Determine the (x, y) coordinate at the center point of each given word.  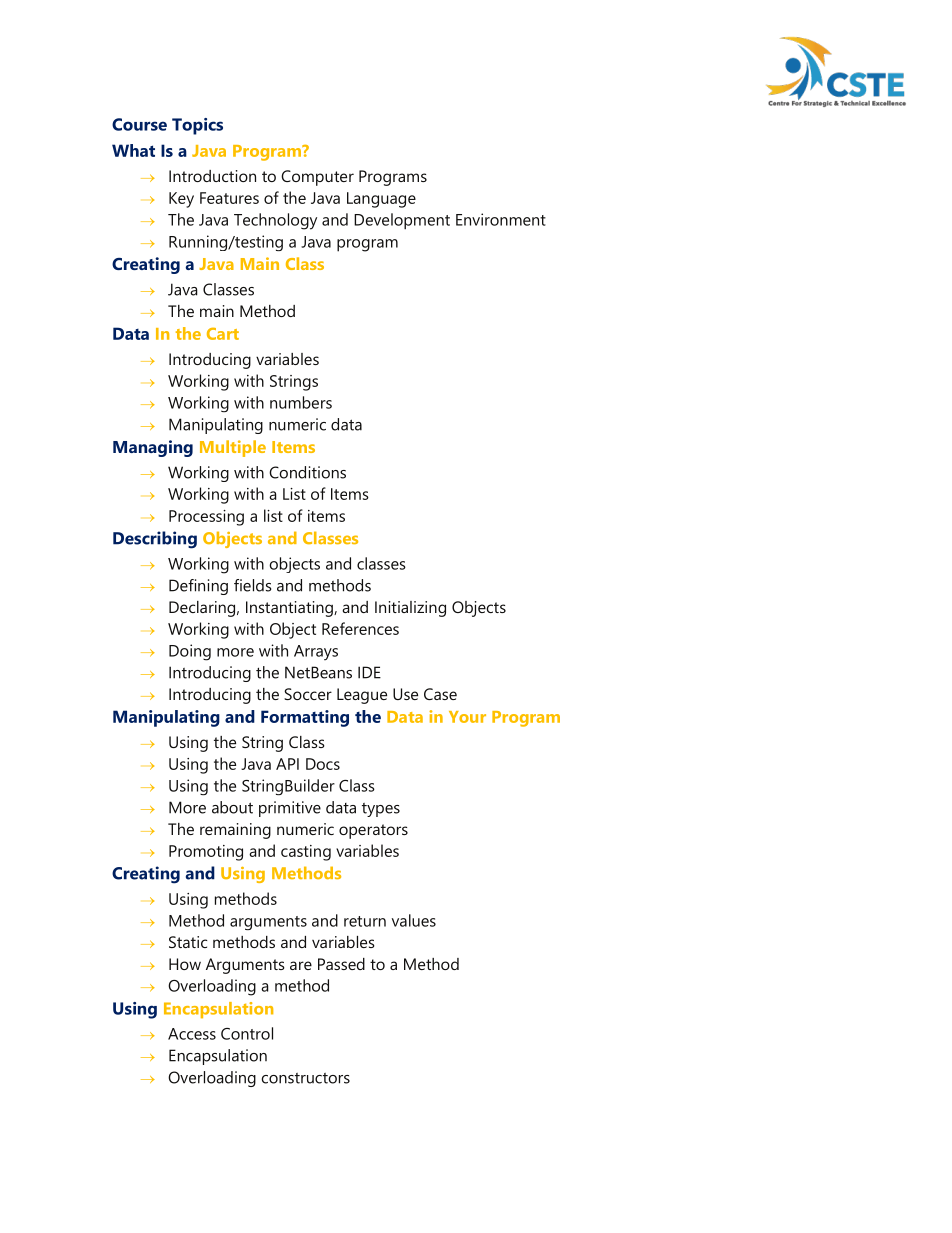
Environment (501, 219)
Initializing (410, 609)
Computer (317, 178)
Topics (197, 126)
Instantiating (290, 609)
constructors (305, 1078)
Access (192, 1034)
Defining (198, 587)
